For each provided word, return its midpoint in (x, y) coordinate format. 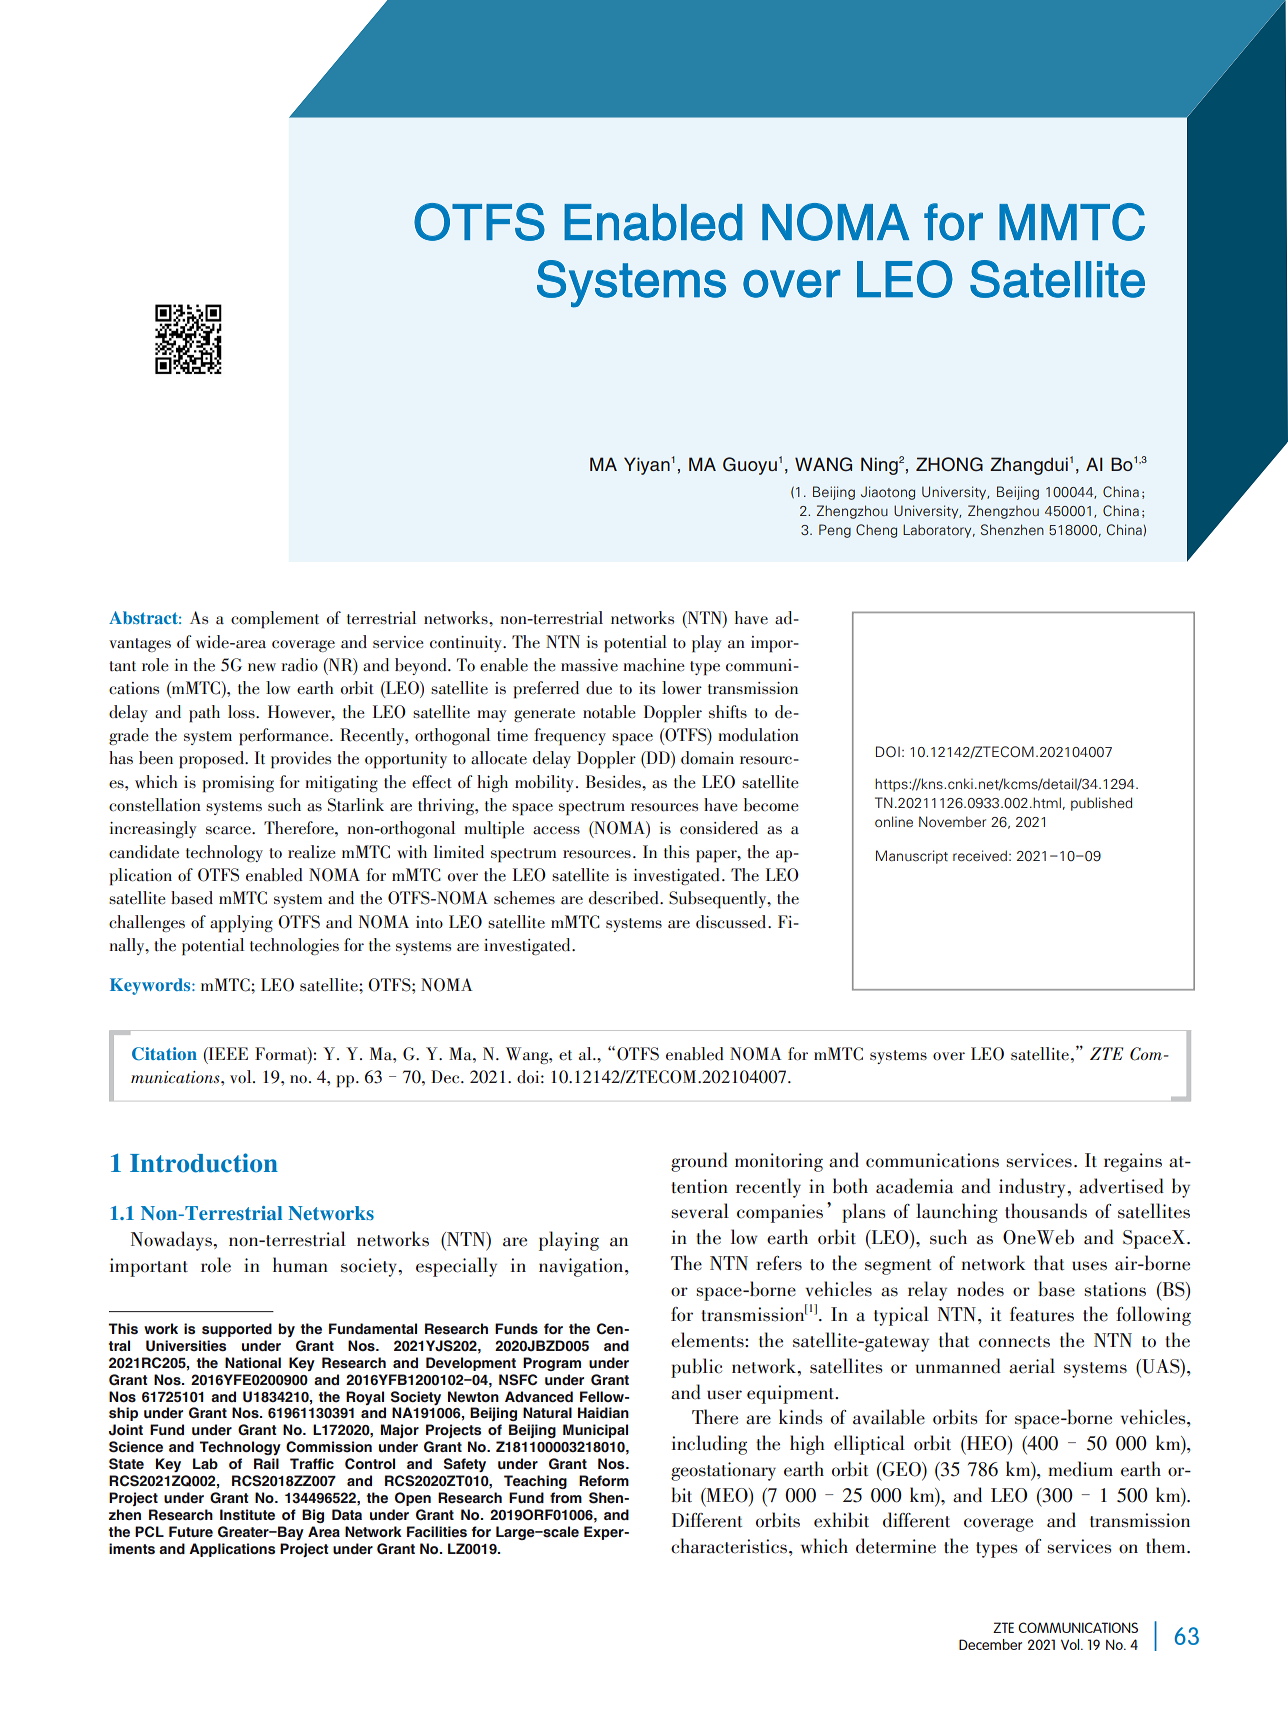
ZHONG (949, 464)
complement (275, 620)
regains (1133, 1162)
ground (699, 1162)
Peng (835, 531)
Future (191, 1532)
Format (282, 1054)
